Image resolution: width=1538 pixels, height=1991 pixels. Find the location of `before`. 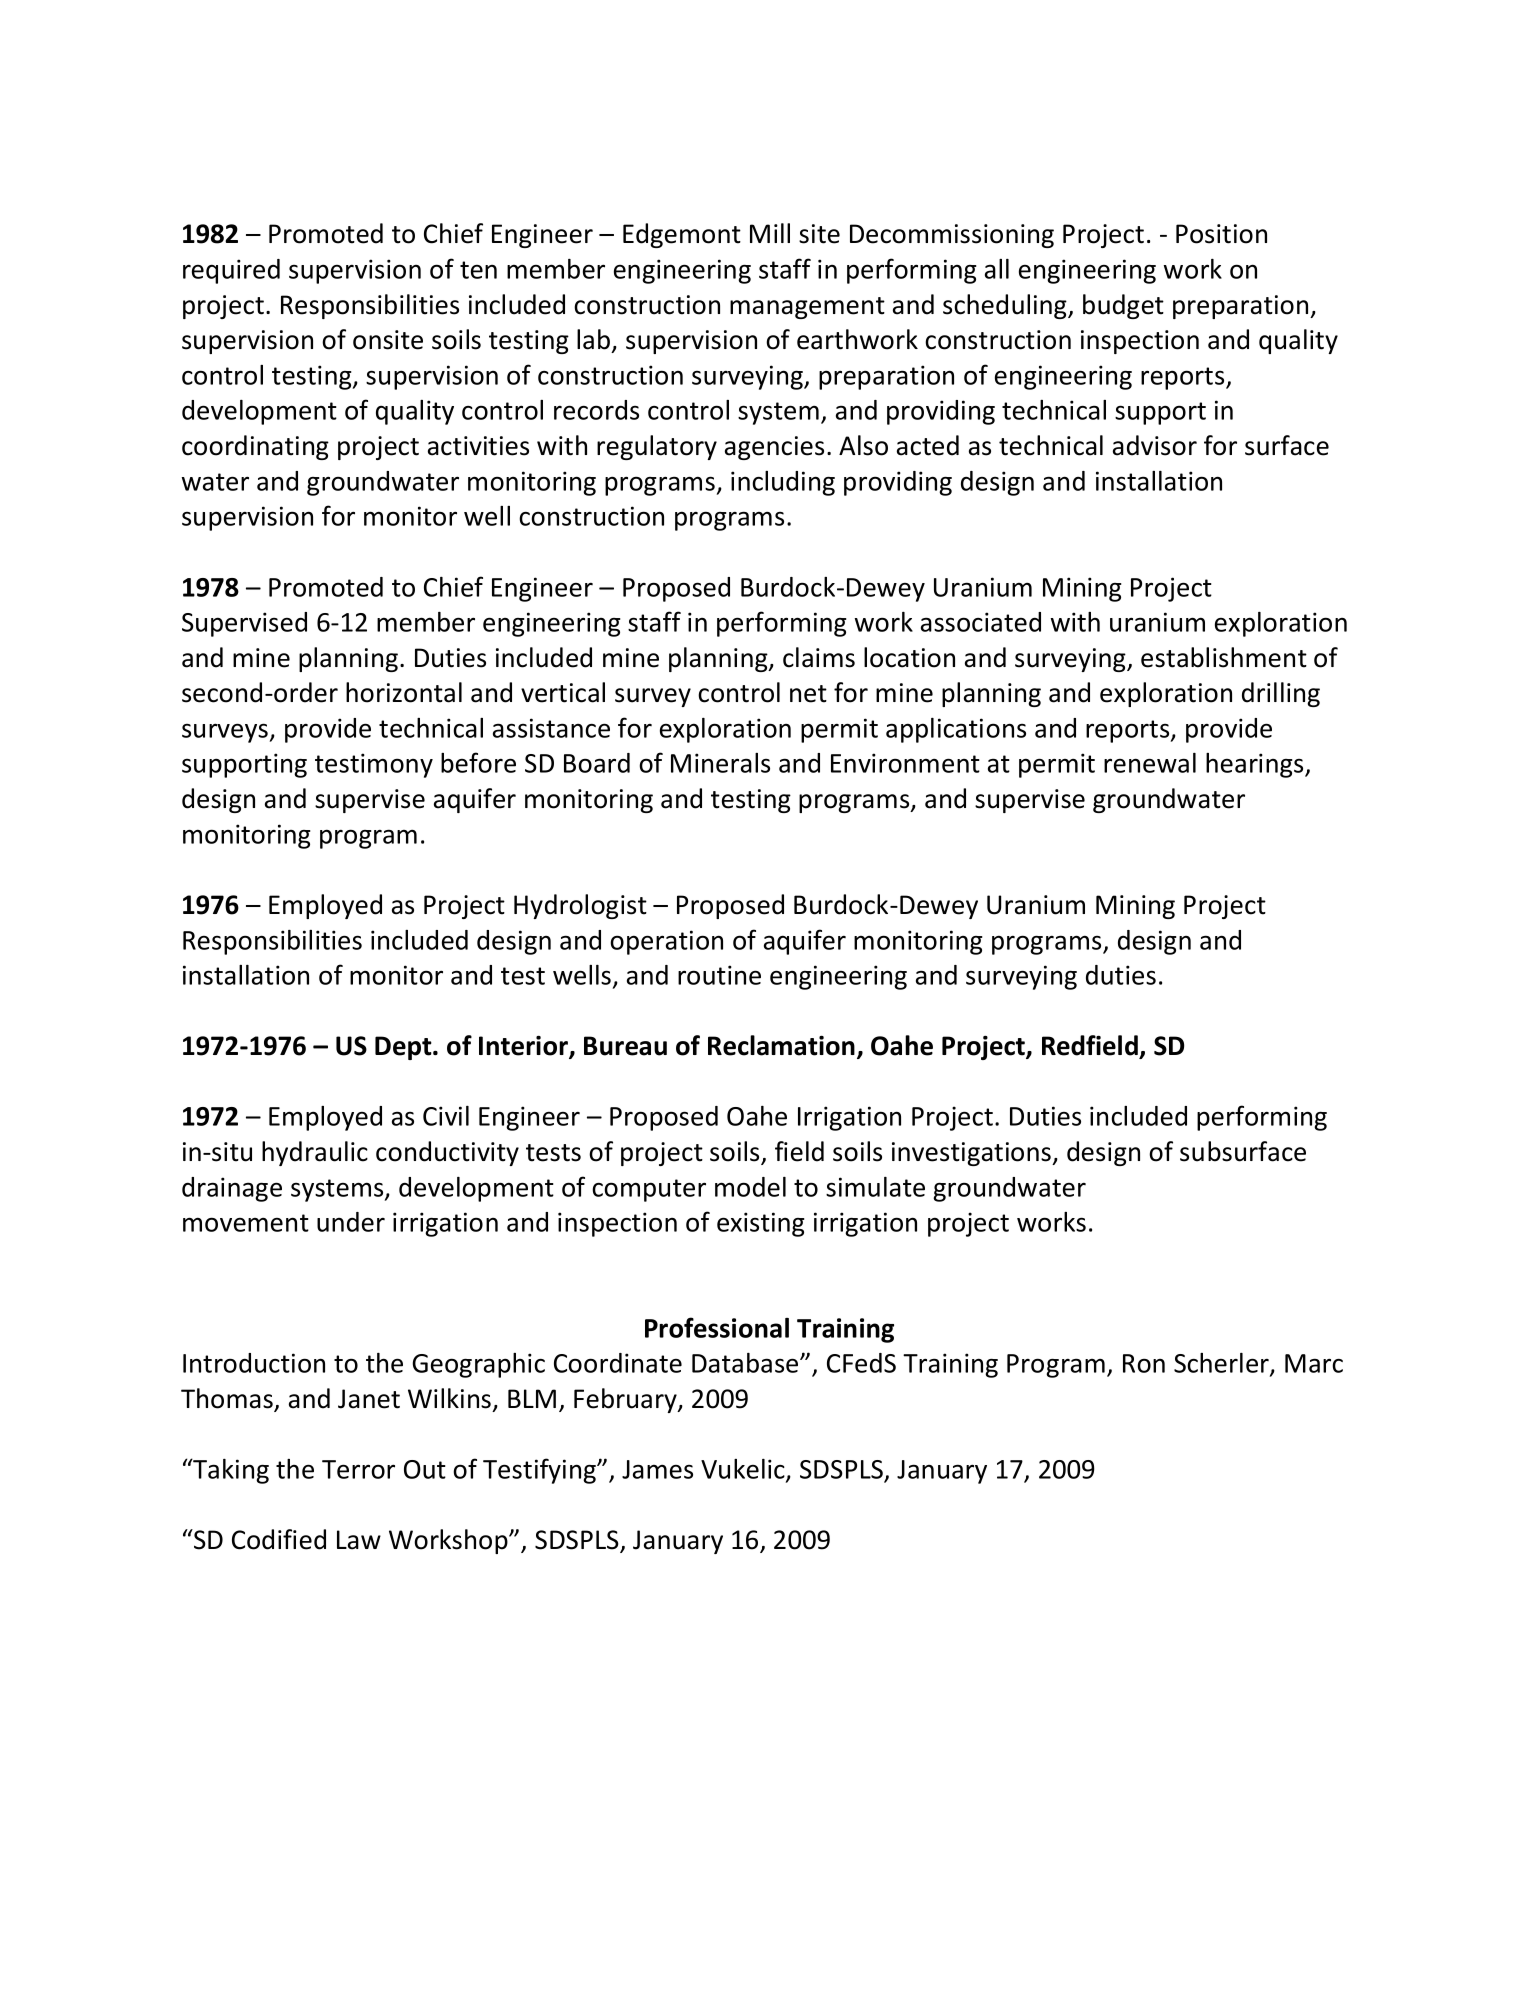

before is located at coordinates (478, 762).
